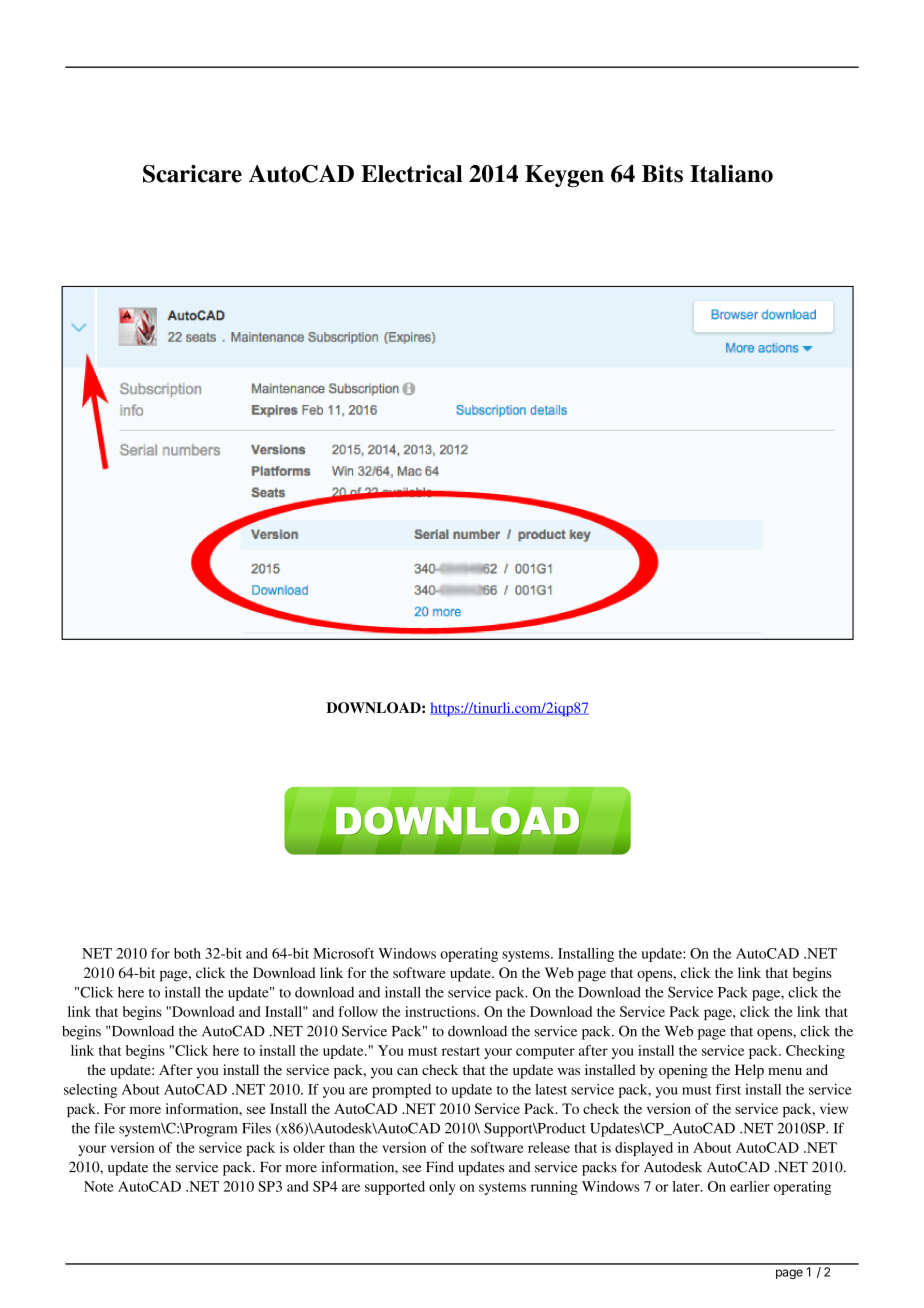 The height and width of the image is (1308, 924). Describe the element at coordinates (411, 174) in the image. I see `Electrical` at that location.
